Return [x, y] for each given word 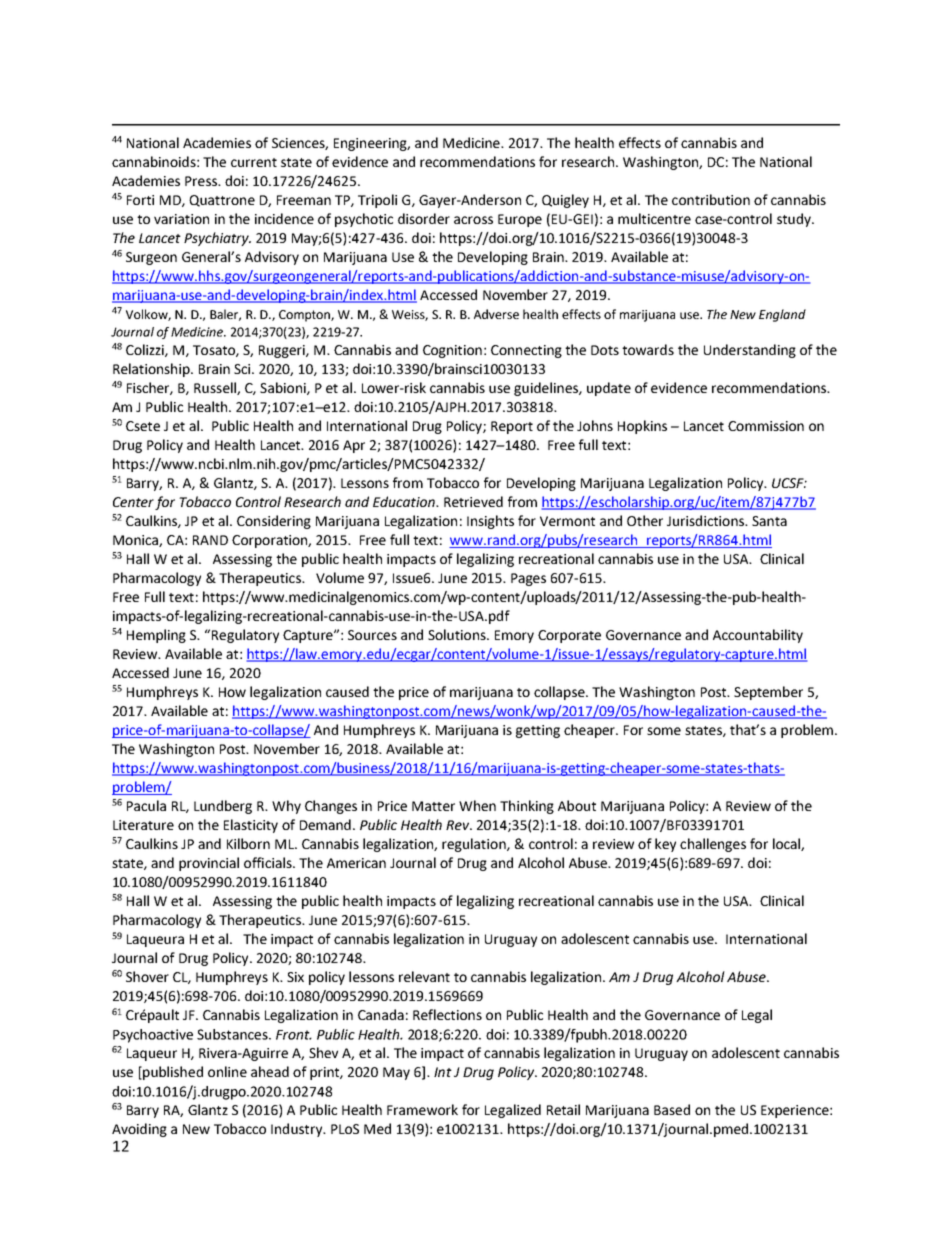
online [227, 1071]
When [477, 805]
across [473, 220]
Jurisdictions [707, 520]
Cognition [452, 351]
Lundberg [223, 807]
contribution [711, 199]
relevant [424, 976]
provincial [209, 864]
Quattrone [222, 201]
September [768, 693]
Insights [490, 522]
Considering [274, 522]
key [665, 845]
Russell [216, 388]
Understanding [750, 351]
